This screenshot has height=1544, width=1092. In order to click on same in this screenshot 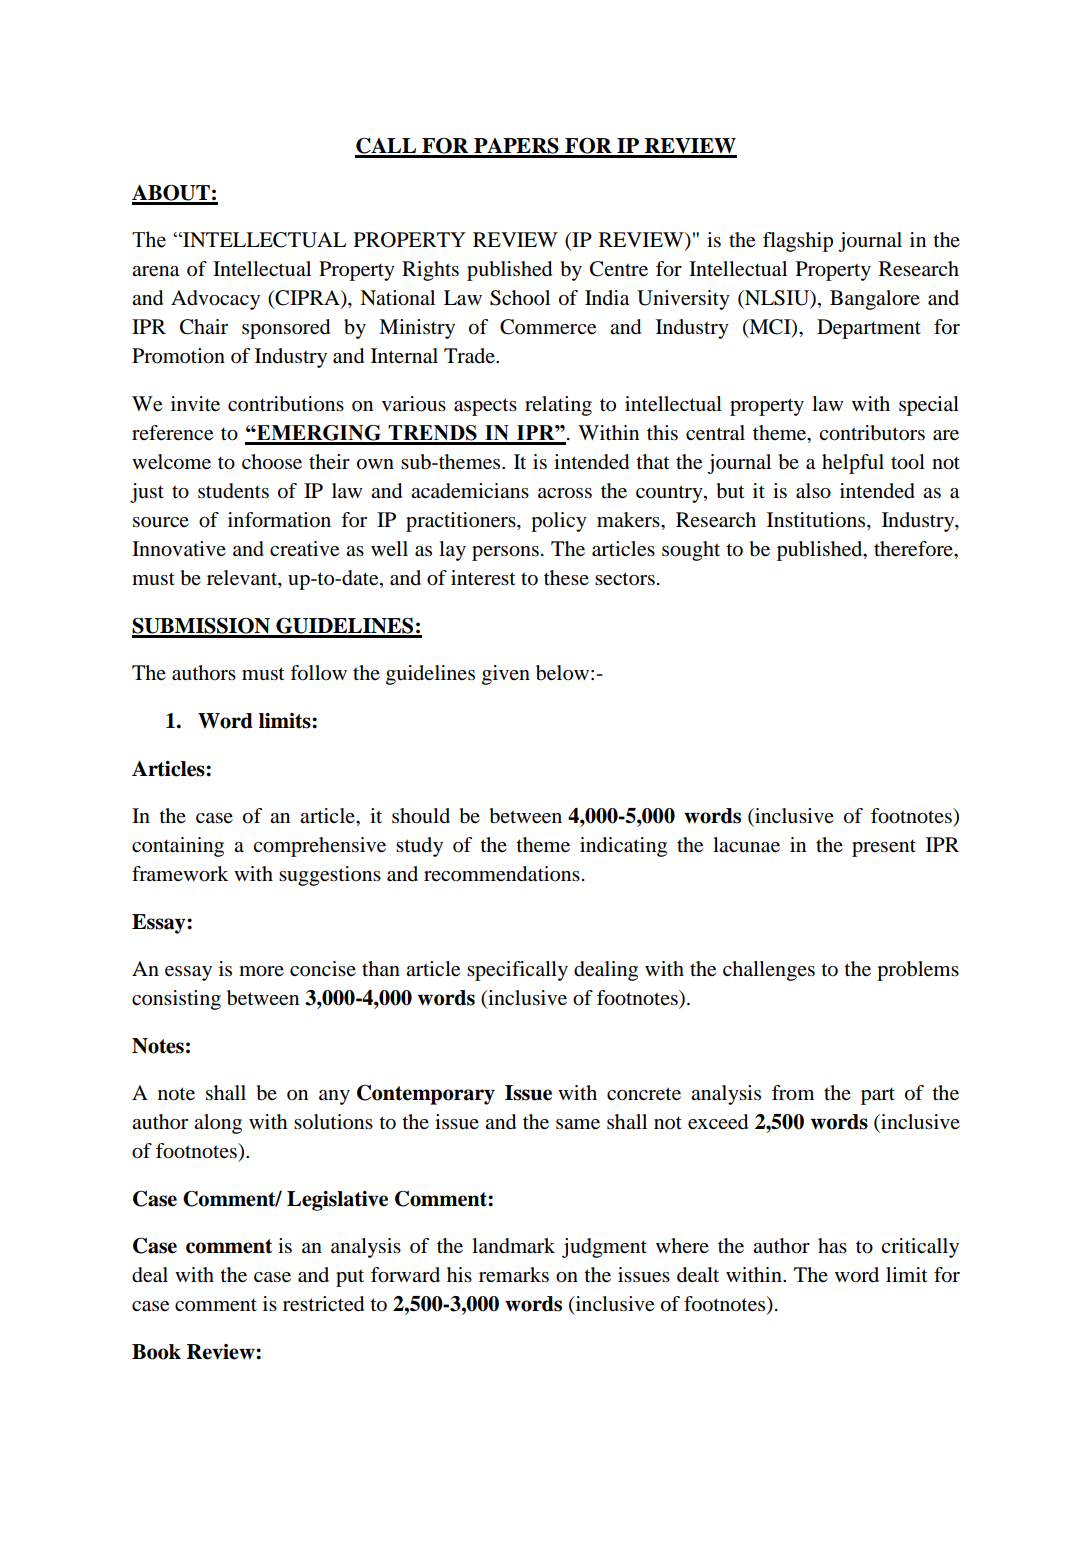, I will do `click(578, 1124)`.
